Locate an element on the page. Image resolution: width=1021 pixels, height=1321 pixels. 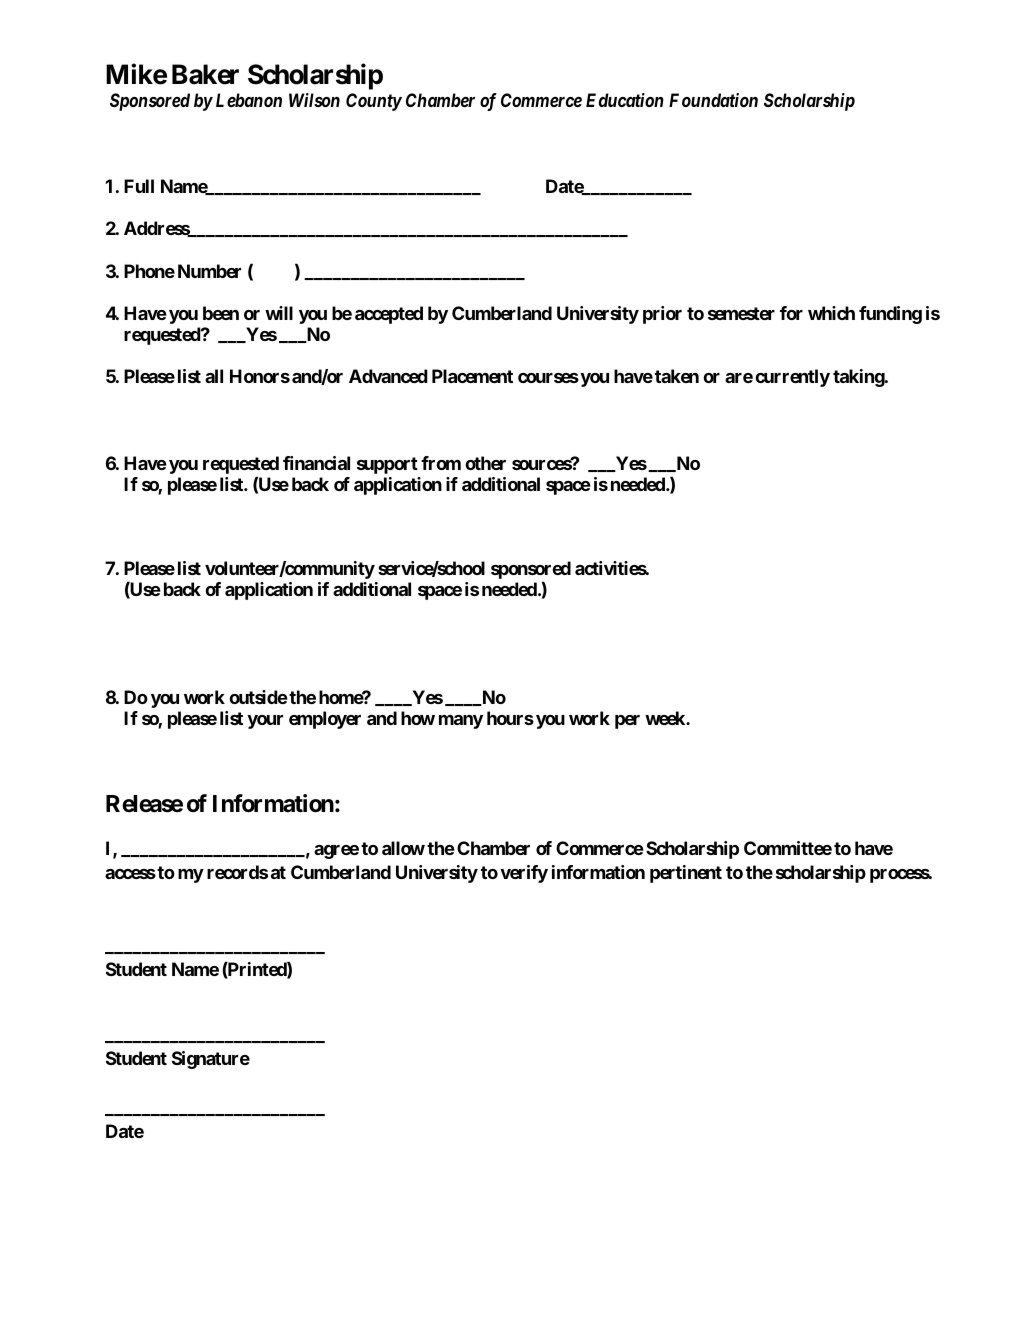
verify is located at coordinates (524, 874).
